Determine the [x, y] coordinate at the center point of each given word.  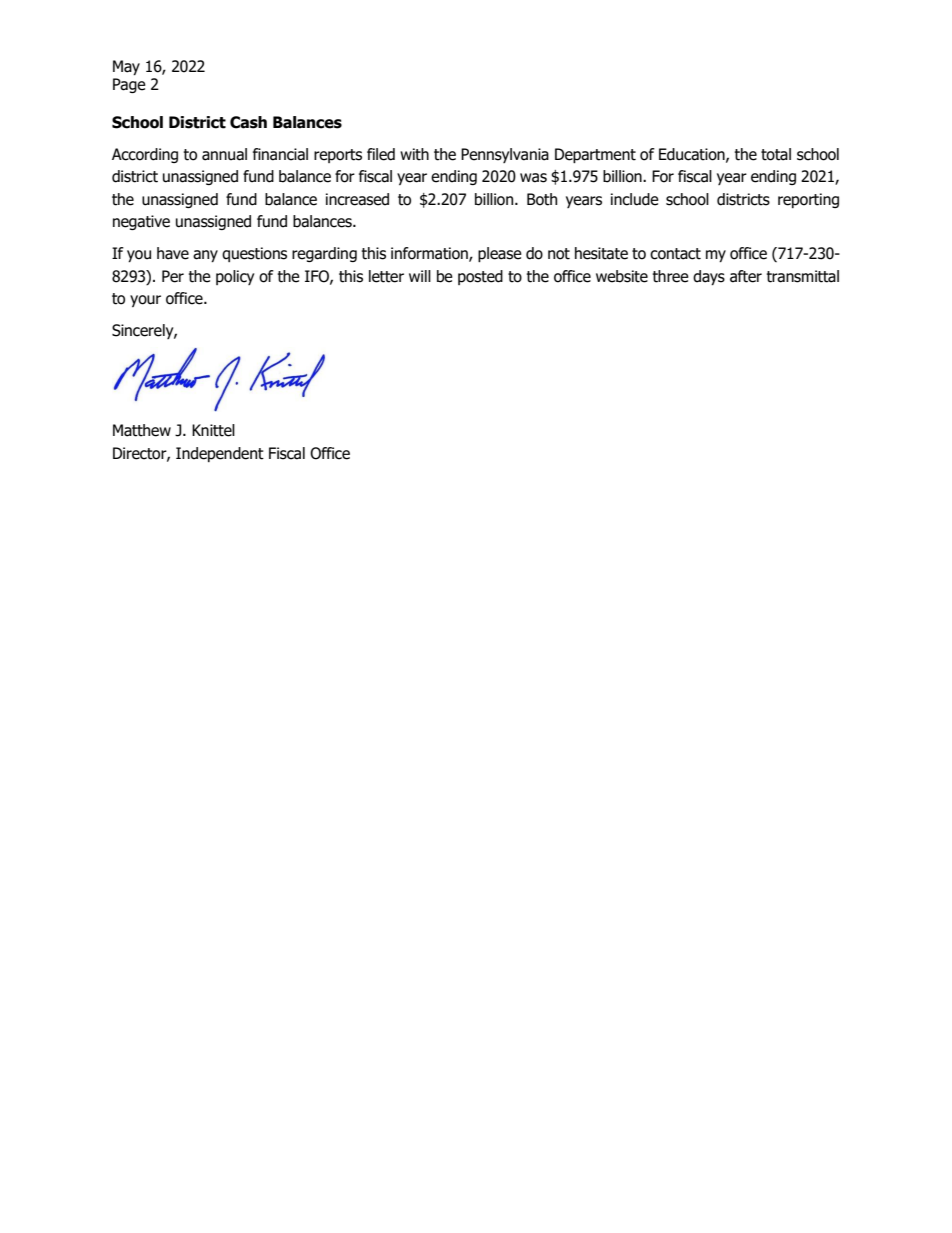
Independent [220, 454]
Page [129, 85]
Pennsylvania [505, 155]
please [500, 254]
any [205, 256]
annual [224, 154]
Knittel [213, 430]
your [145, 301]
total [776, 154]
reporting [808, 200]
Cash [248, 122]
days [709, 277]
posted [480, 277]
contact [675, 254]
